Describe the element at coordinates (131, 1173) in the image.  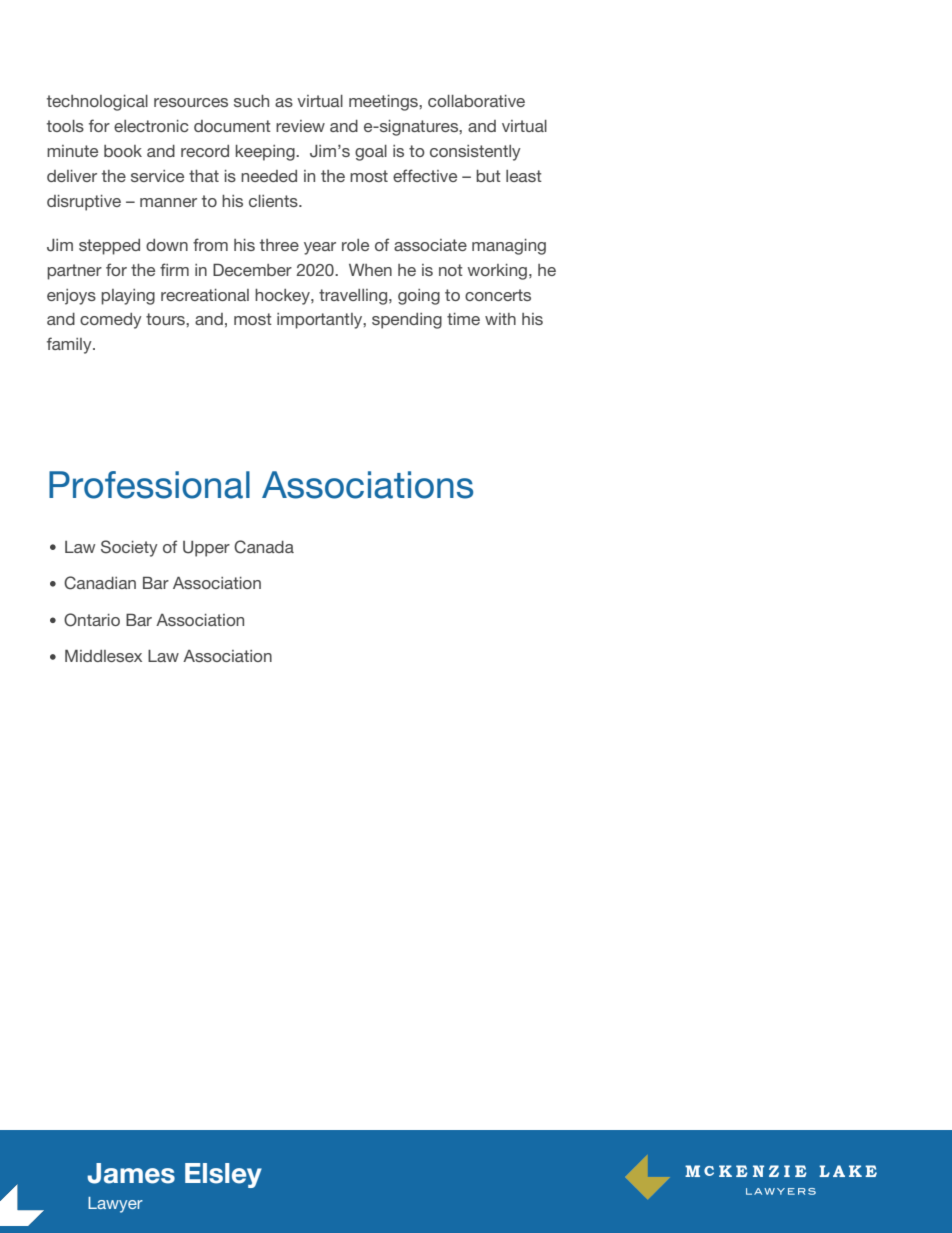
I see `James` at that location.
